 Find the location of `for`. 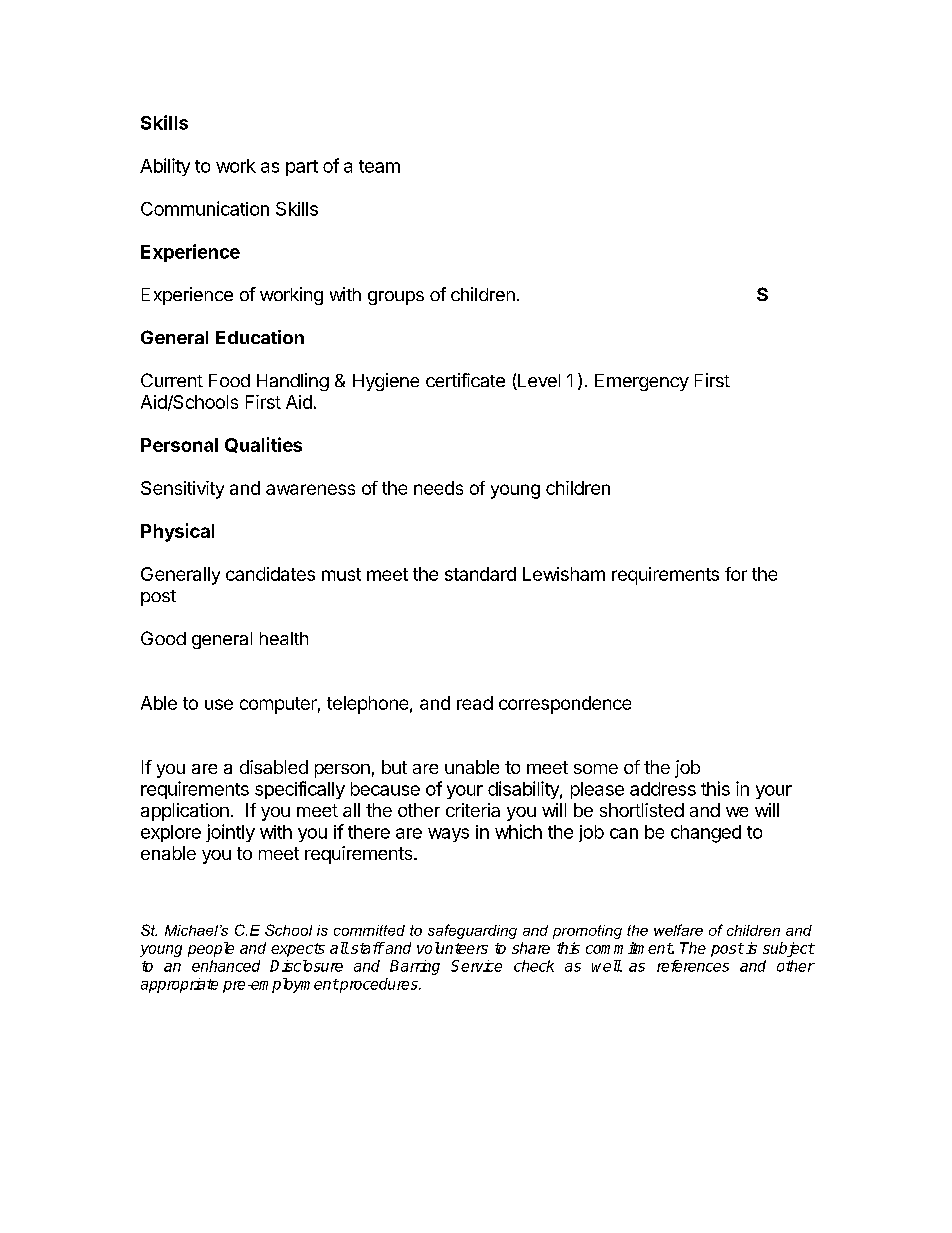

for is located at coordinates (736, 574).
